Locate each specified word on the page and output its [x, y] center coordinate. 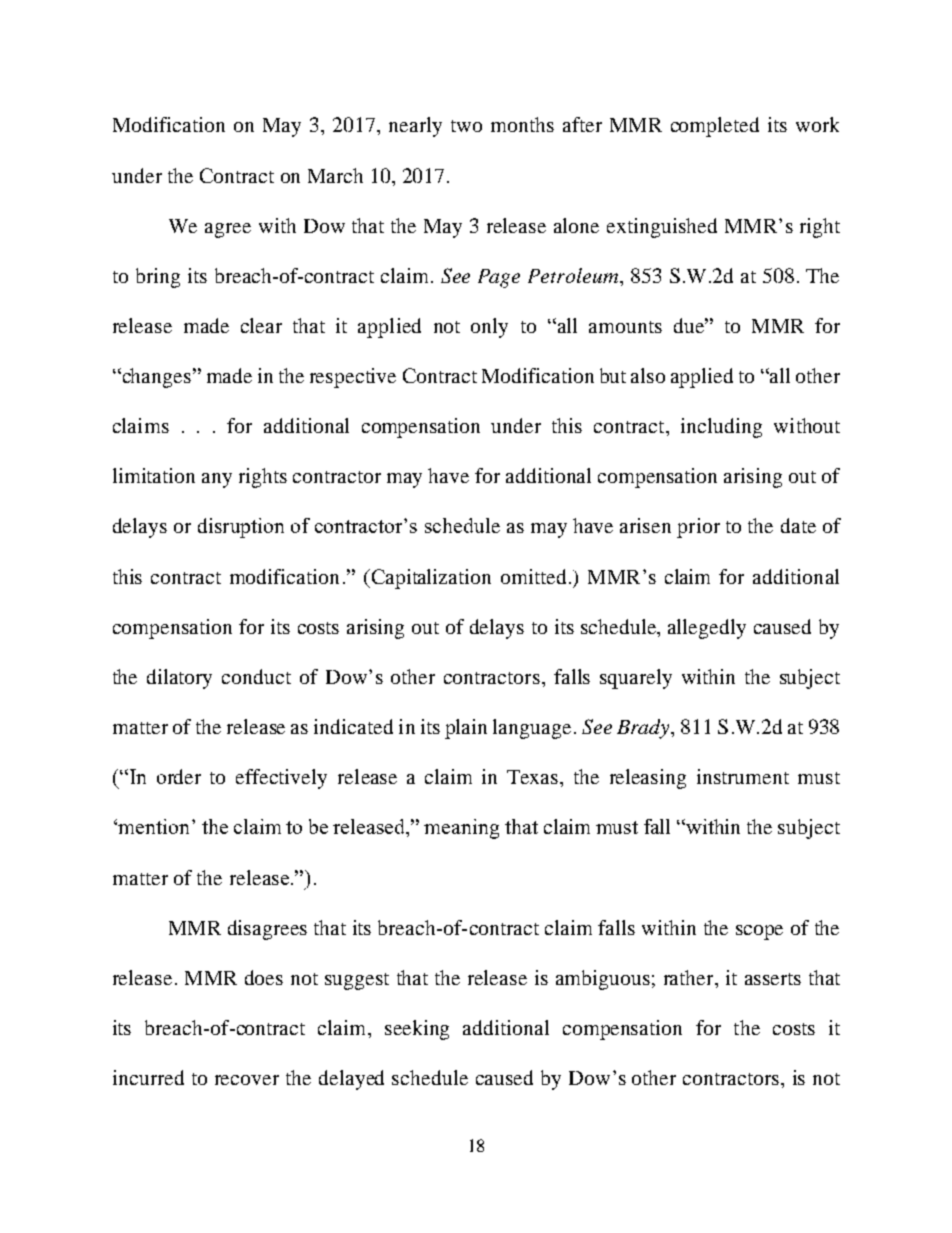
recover [247, 1080]
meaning [461, 829]
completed [715, 127]
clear [261, 325]
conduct [256, 676]
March [335, 175]
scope [759, 932]
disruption [241, 528]
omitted [533, 576]
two [466, 126]
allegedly [707, 629]
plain [466, 729]
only [489, 328]
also [648, 375]
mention [155, 826]
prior [698, 528]
